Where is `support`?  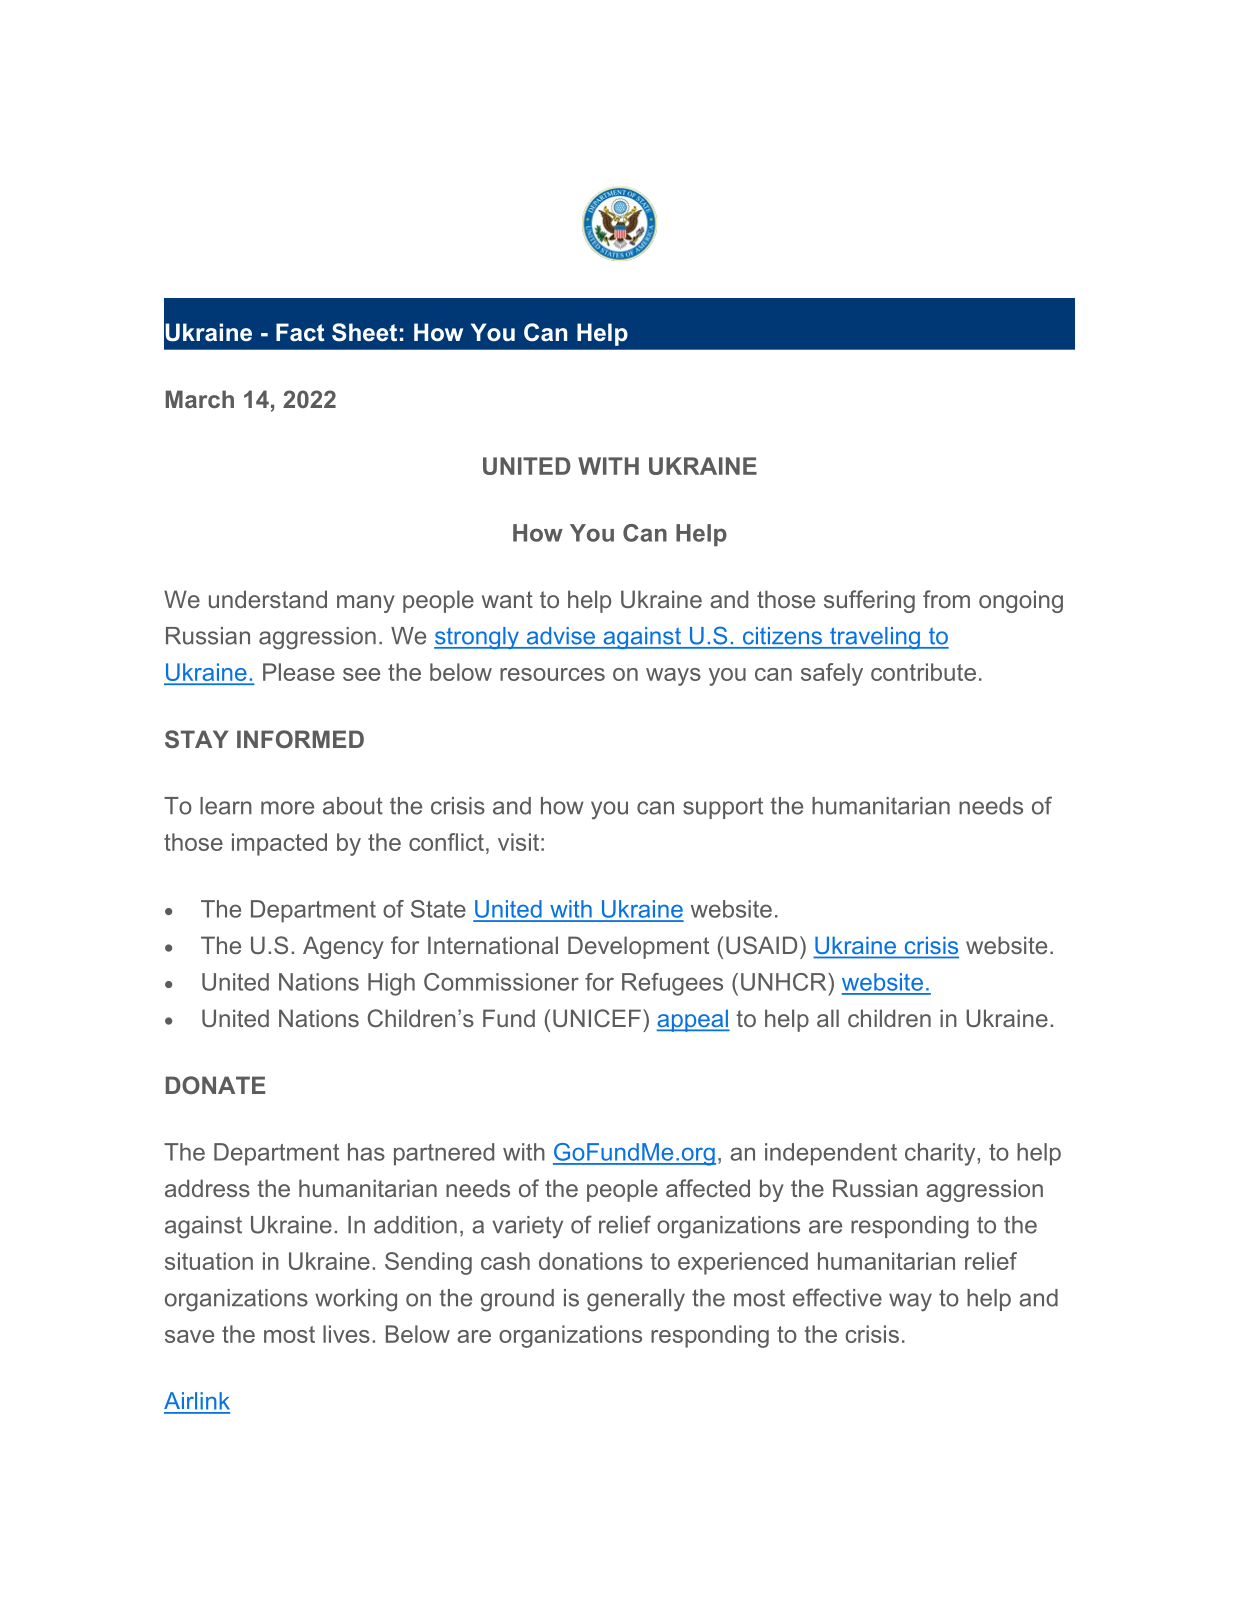
support is located at coordinates (723, 808).
